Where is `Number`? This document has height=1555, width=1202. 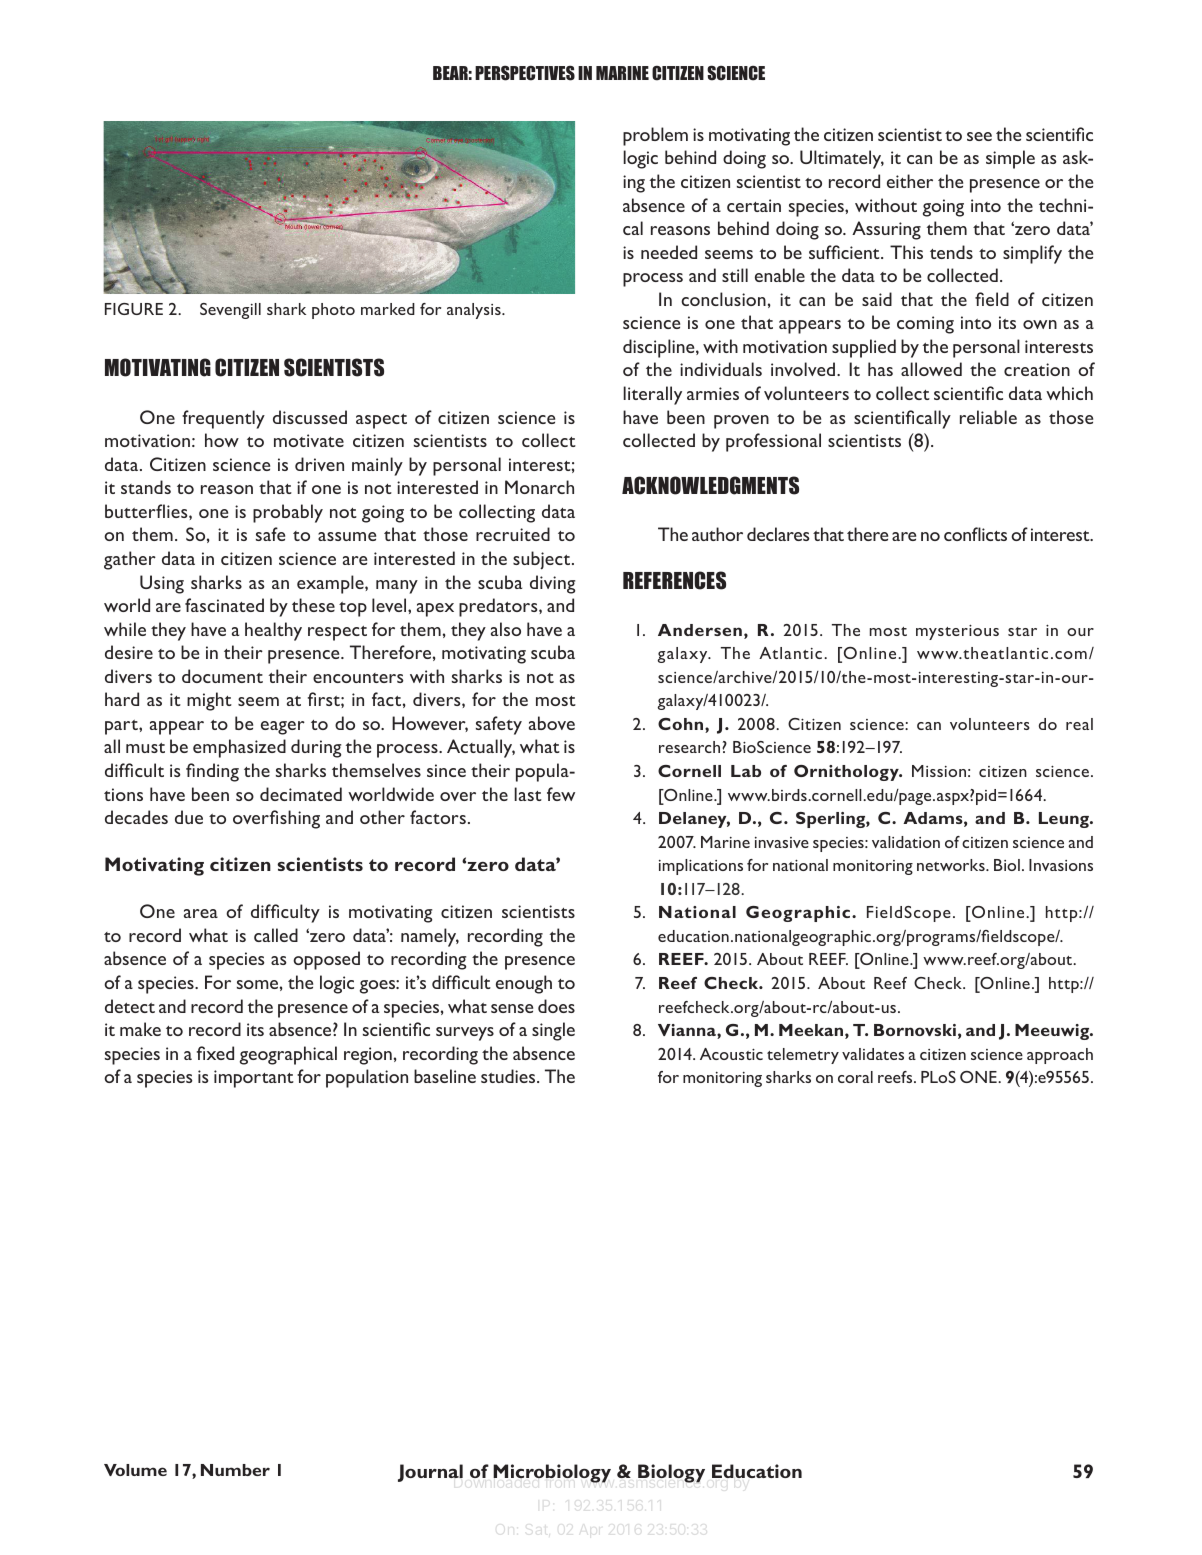
Number is located at coordinates (235, 1470).
